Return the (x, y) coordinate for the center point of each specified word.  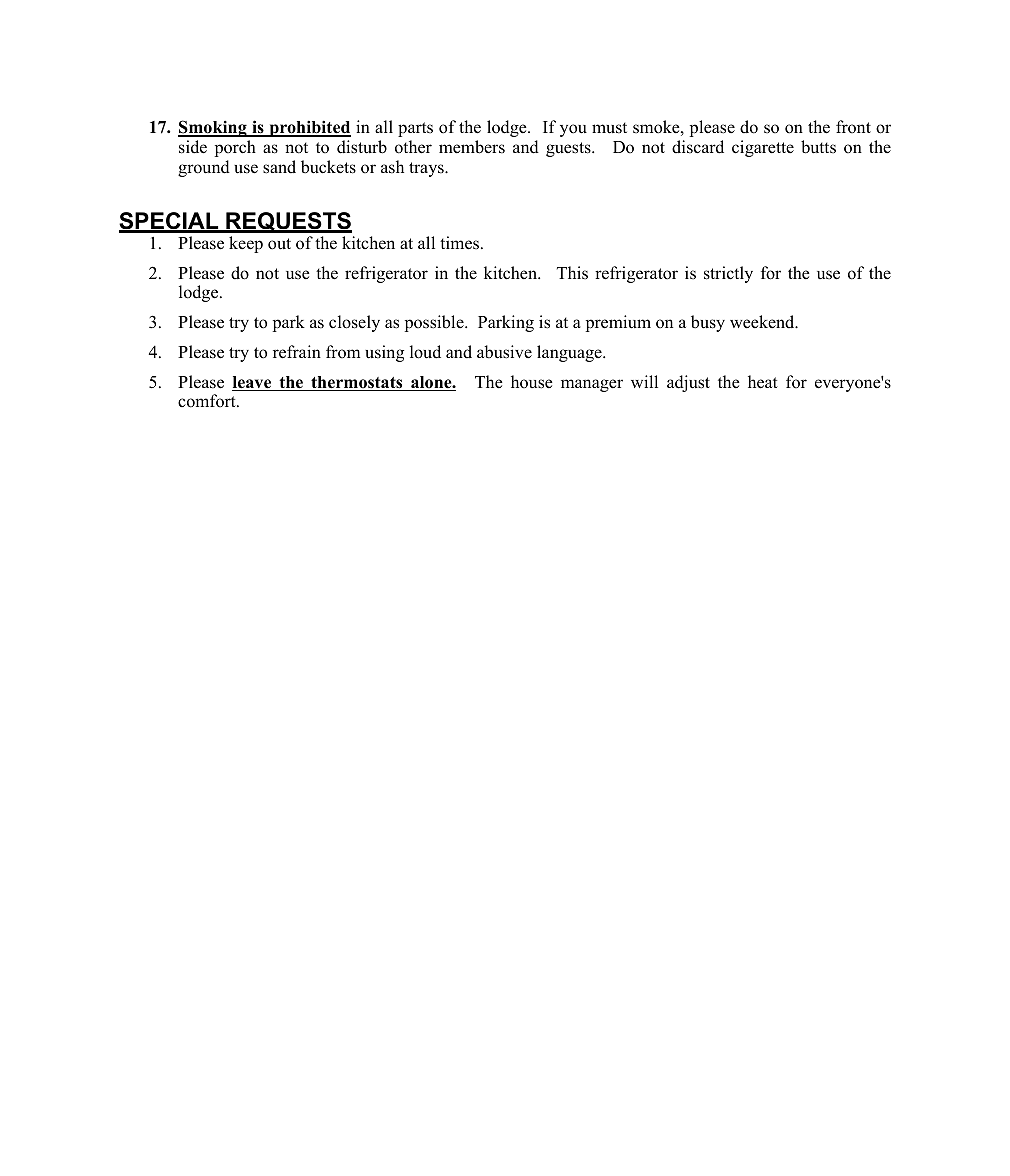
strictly (728, 274)
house (532, 382)
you (573, 130)
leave (253, 383)
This (572, 273)
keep (246, 244)
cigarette (763, 148)
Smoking (213, 128)
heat (763, 382)
